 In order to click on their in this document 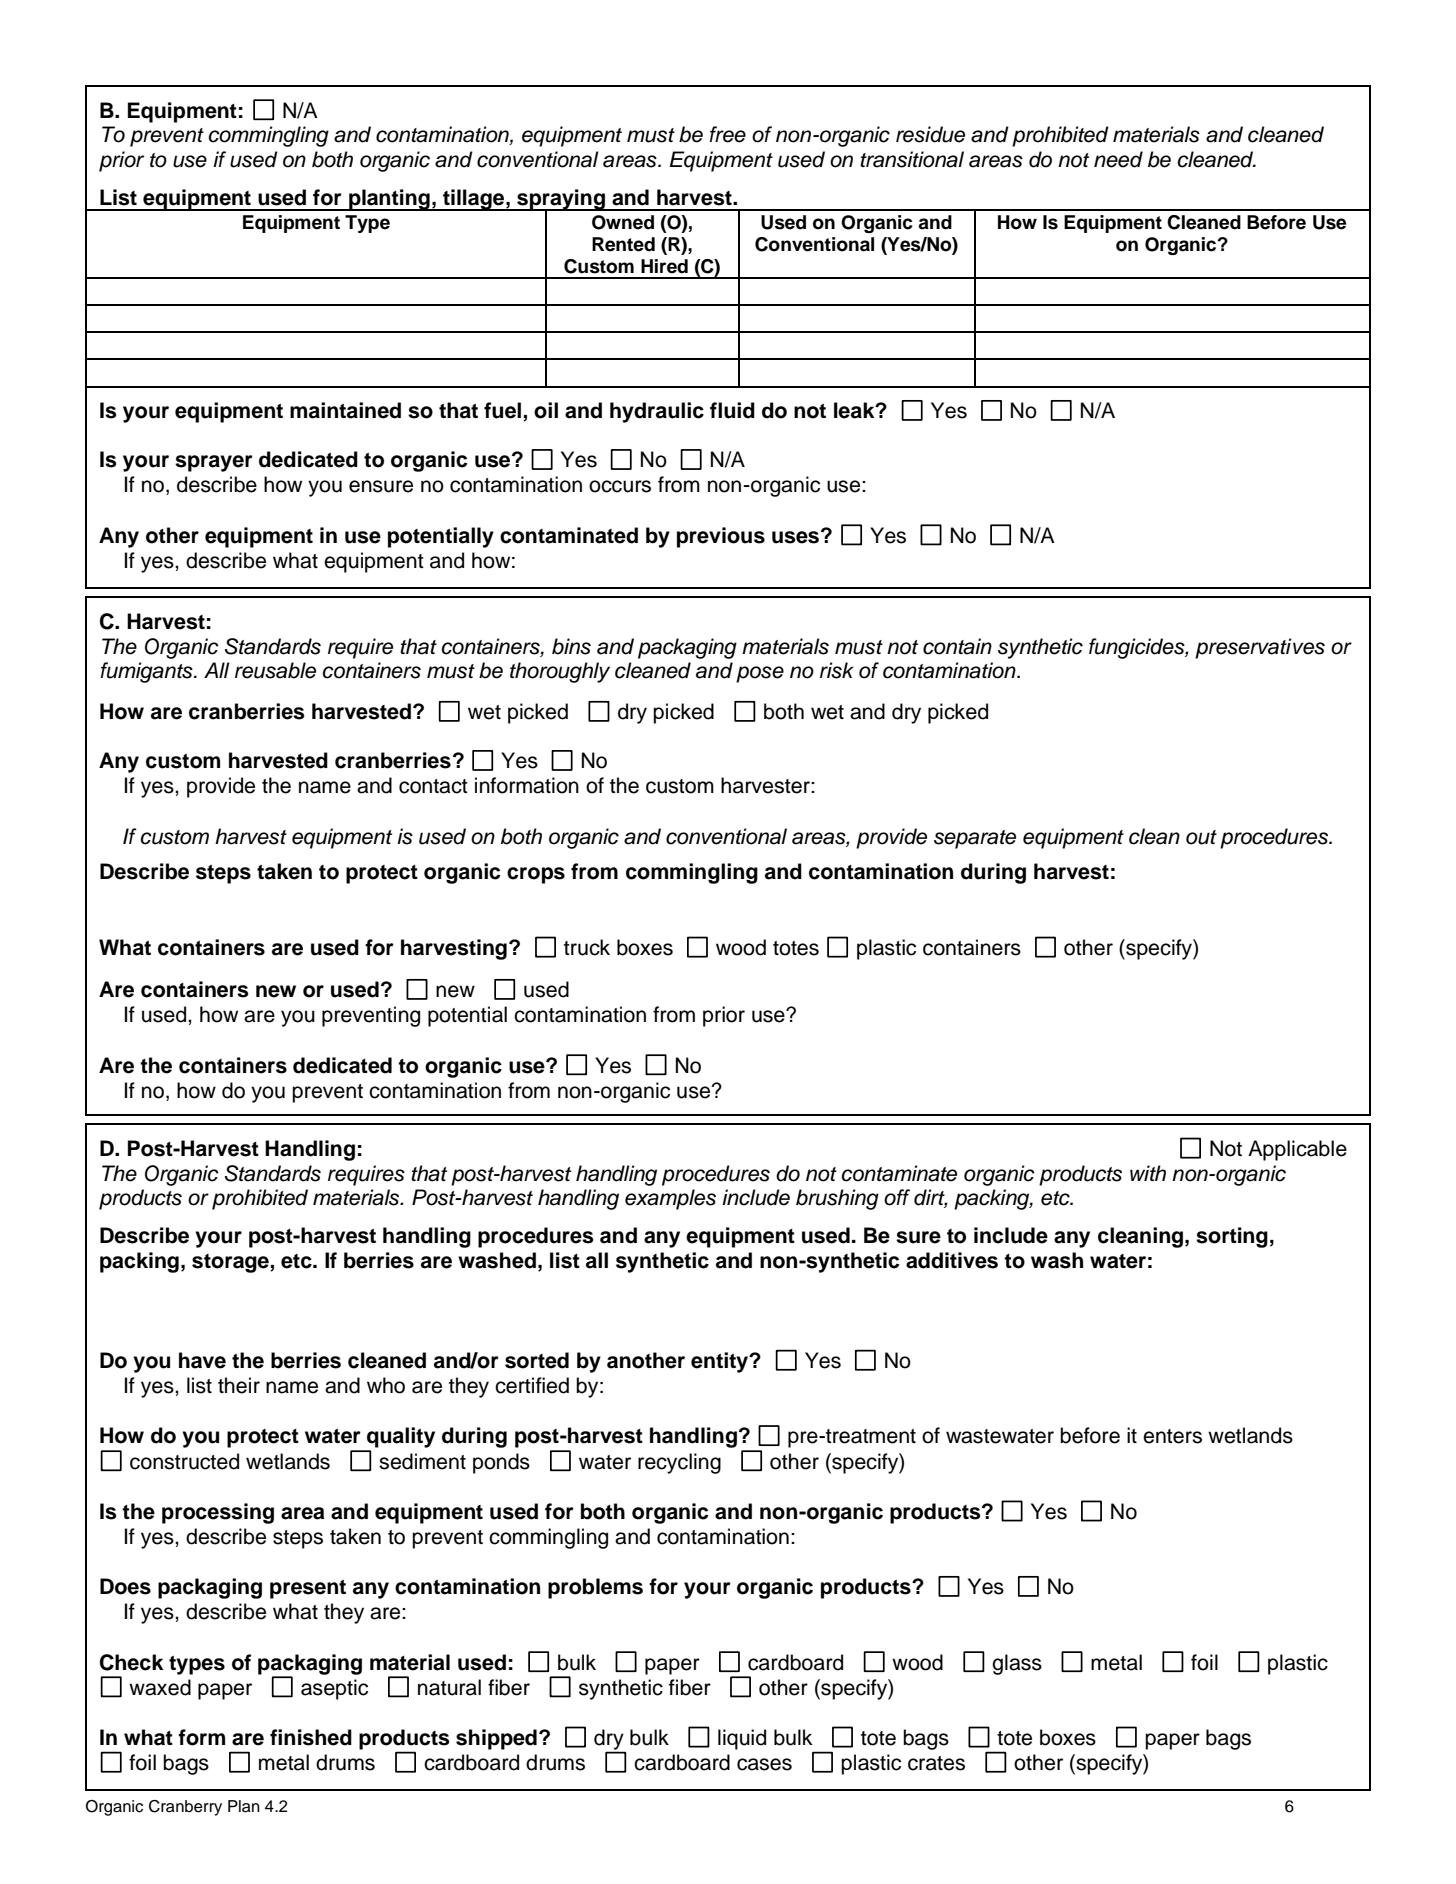, I will do `click(239, 1385)`.
